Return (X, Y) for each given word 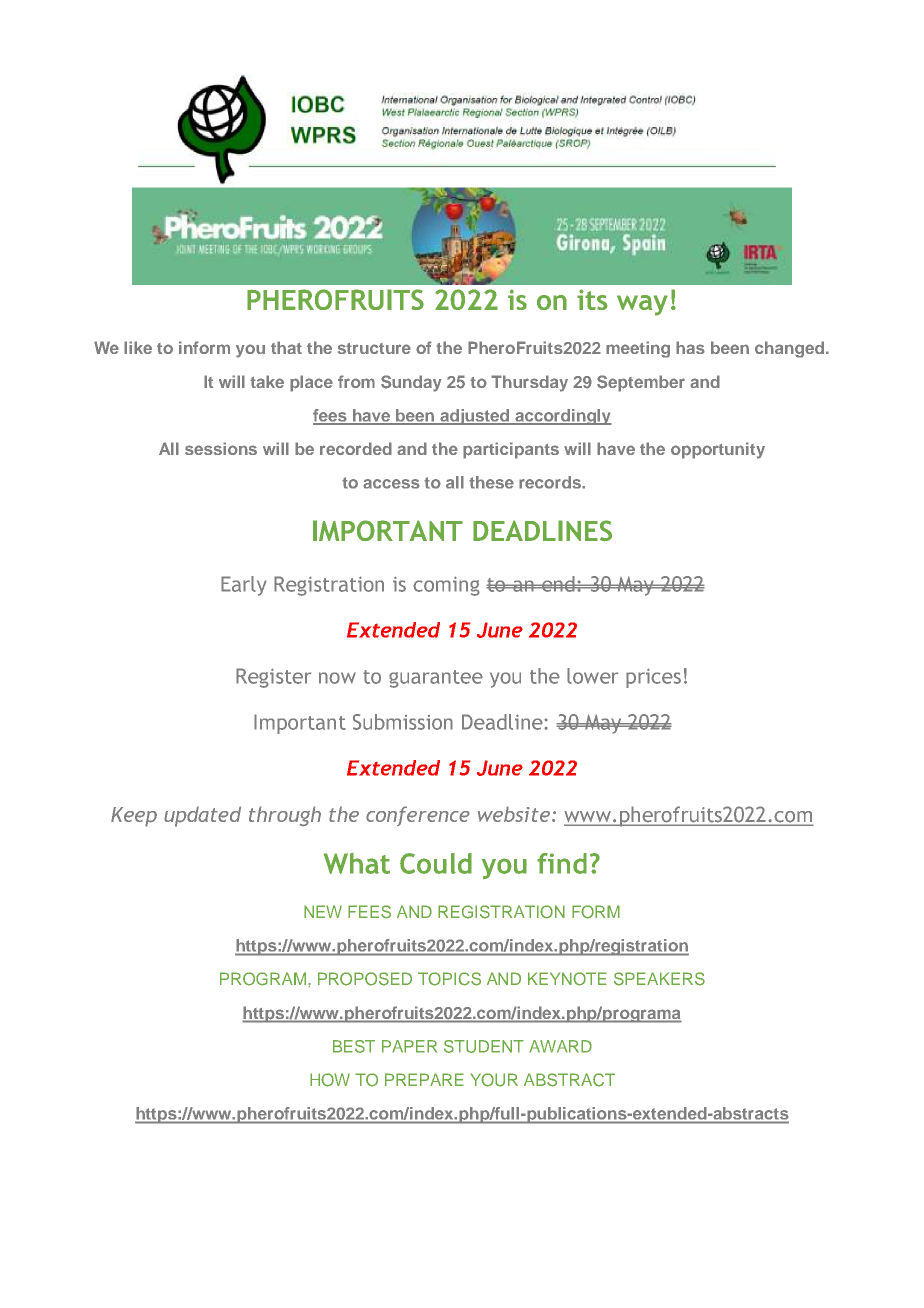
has (690, 347)
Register (273, 678)
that (286, 347)
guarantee (436, 679)
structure (374, 348)
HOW (330, 1080)
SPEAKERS (659, 979)
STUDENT (484, 1046)
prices (653, 678)
